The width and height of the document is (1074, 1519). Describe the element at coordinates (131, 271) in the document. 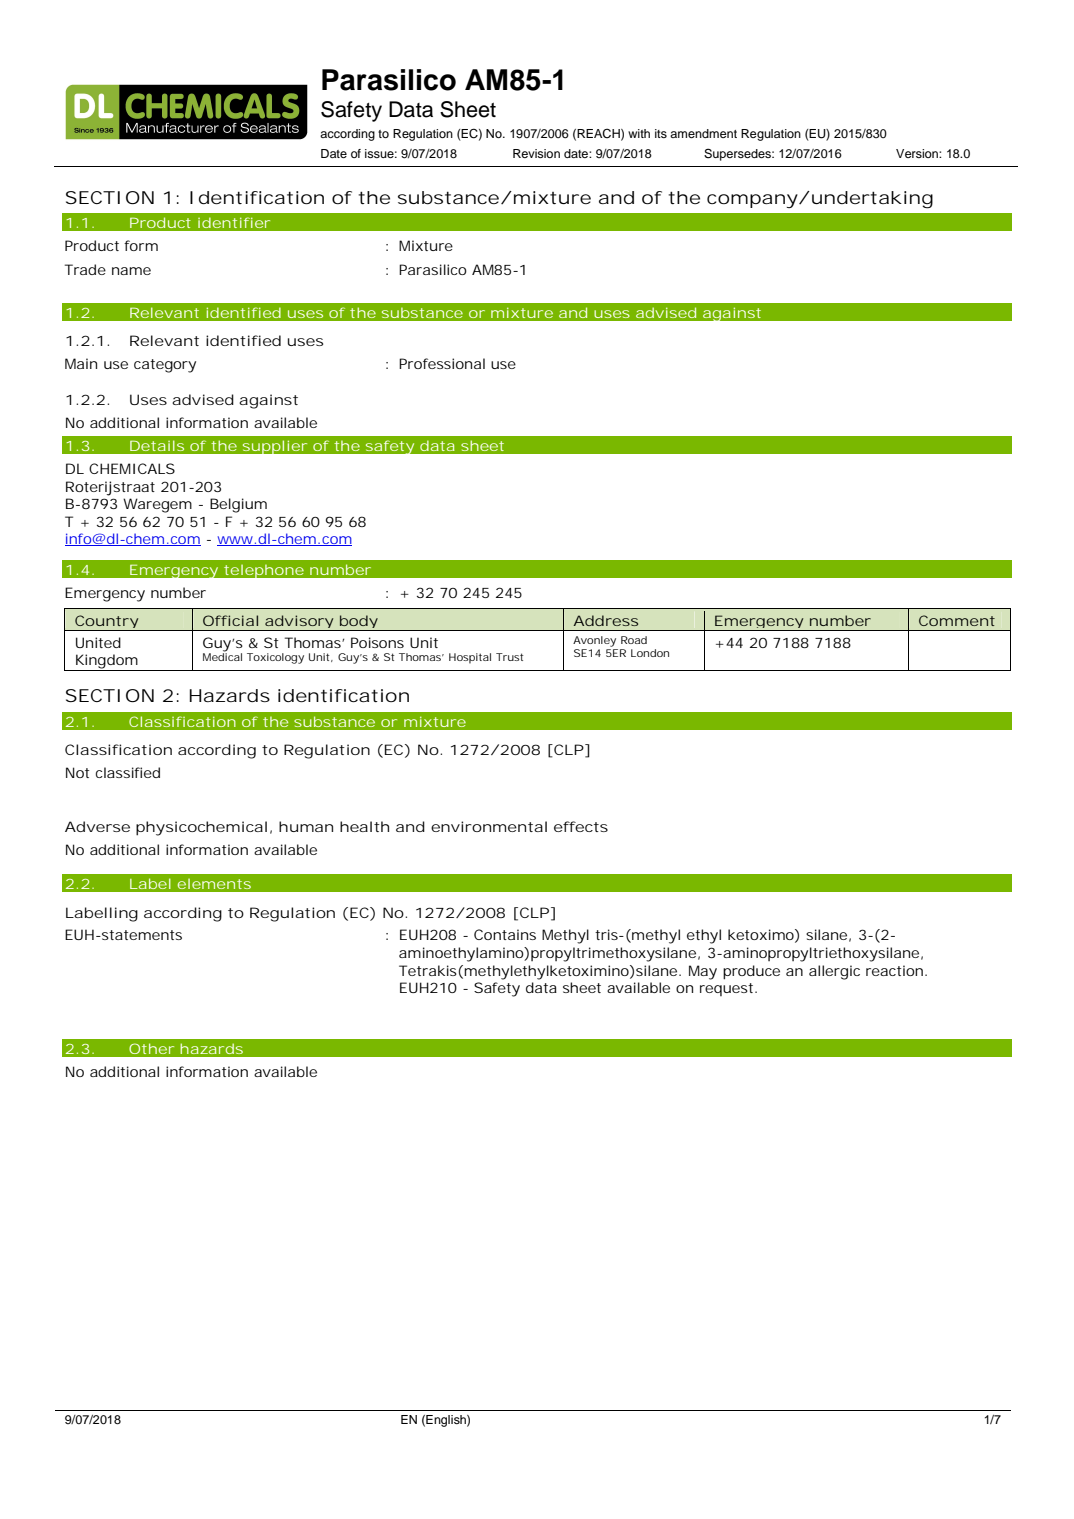

I see `name` at that location.
